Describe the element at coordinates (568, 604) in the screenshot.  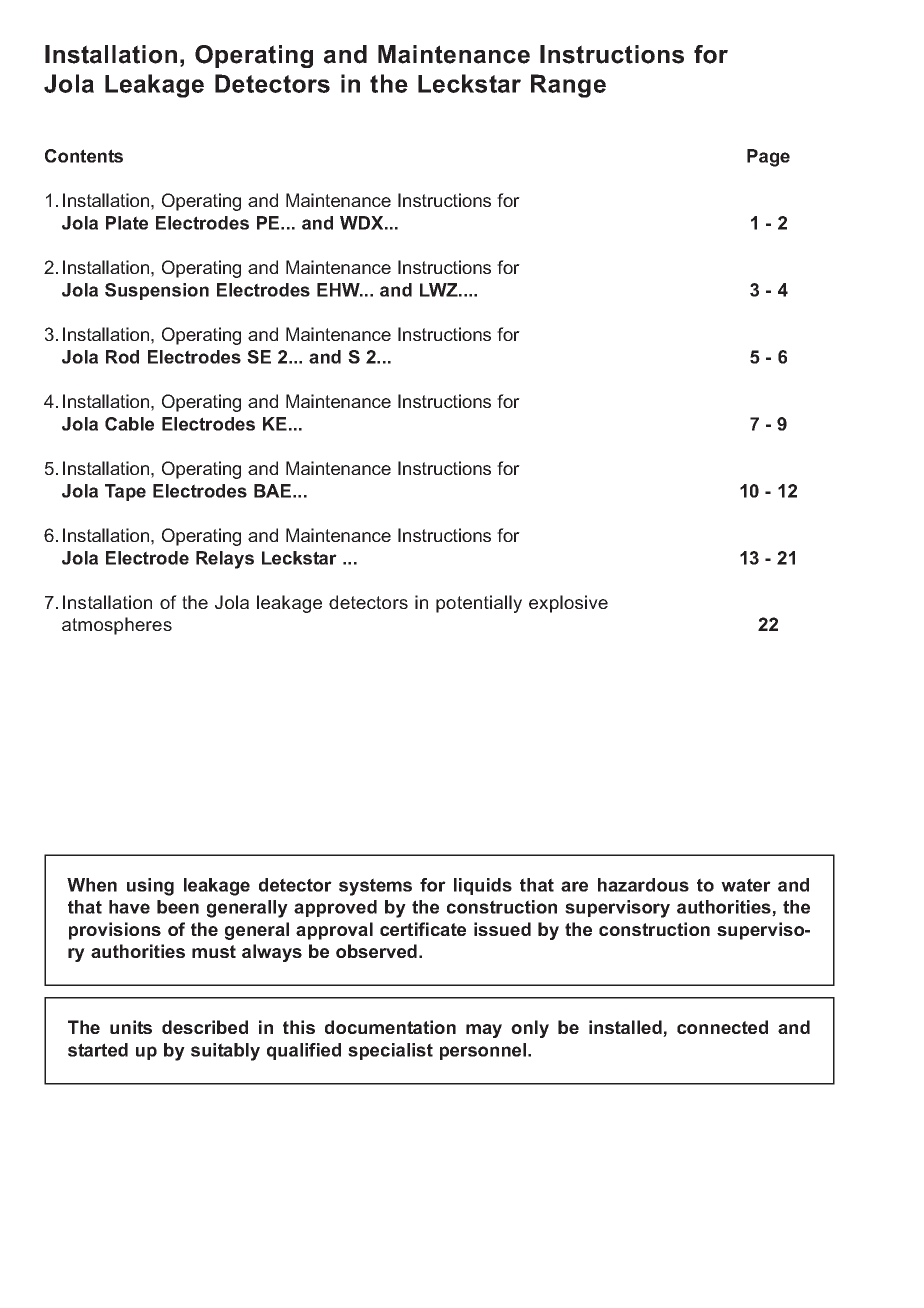
I see `explosive` at that location.
